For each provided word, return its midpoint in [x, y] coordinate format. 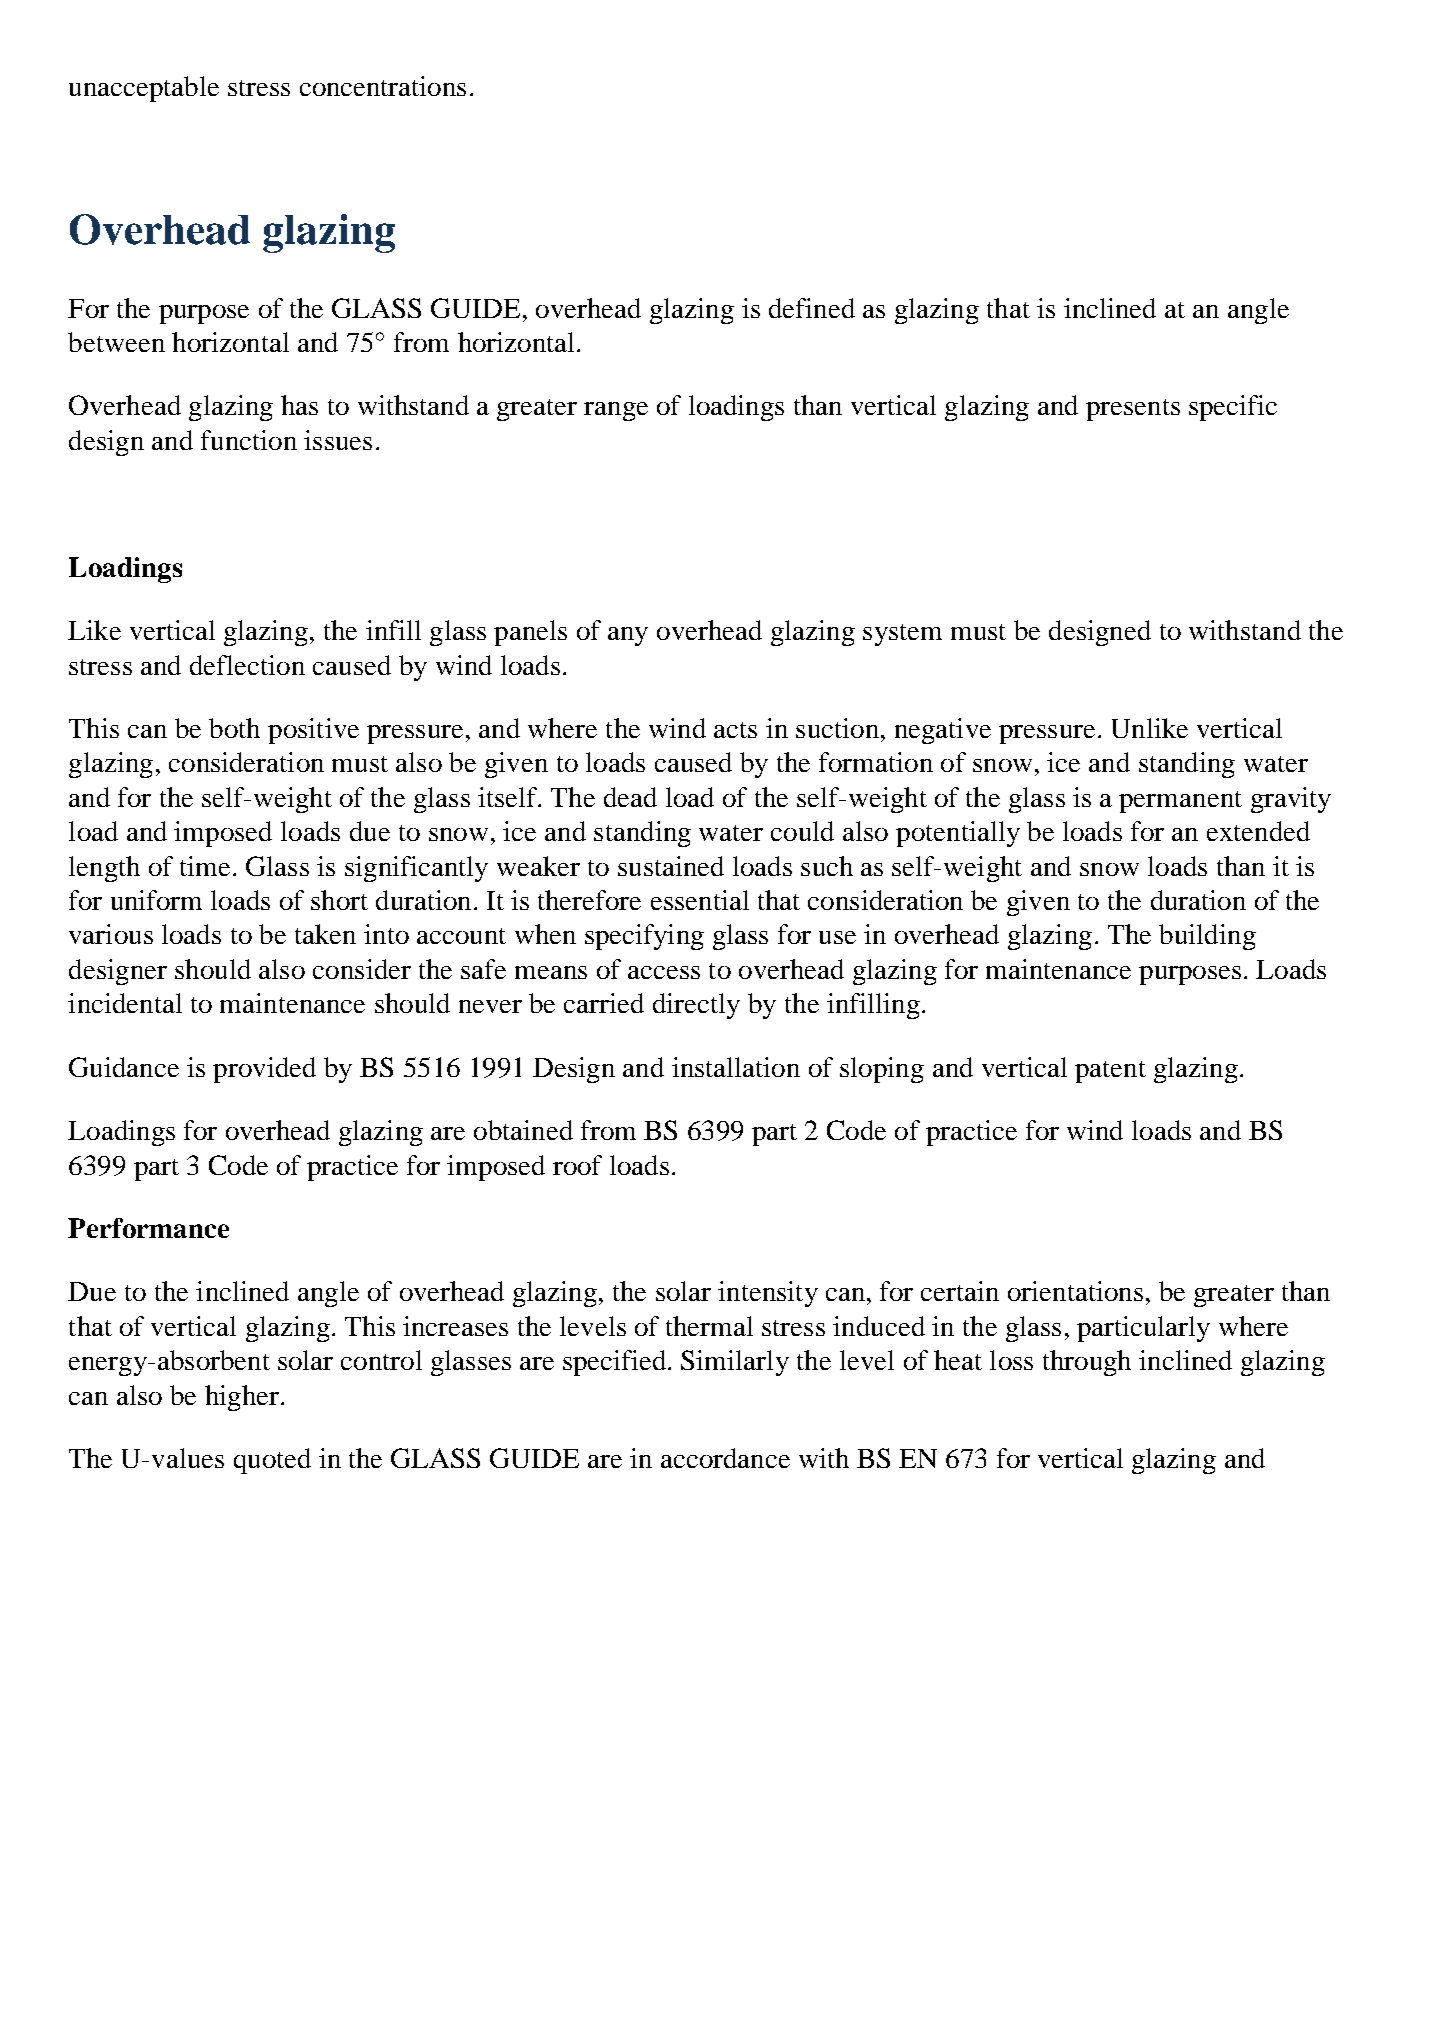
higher [242, 1398]
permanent [1180, 802]
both [234, 728]
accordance [725, 1458]
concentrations [383, 86]
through [1087, 1363]
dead [630, 797]
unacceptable [144, 89]
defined [812, 308]
